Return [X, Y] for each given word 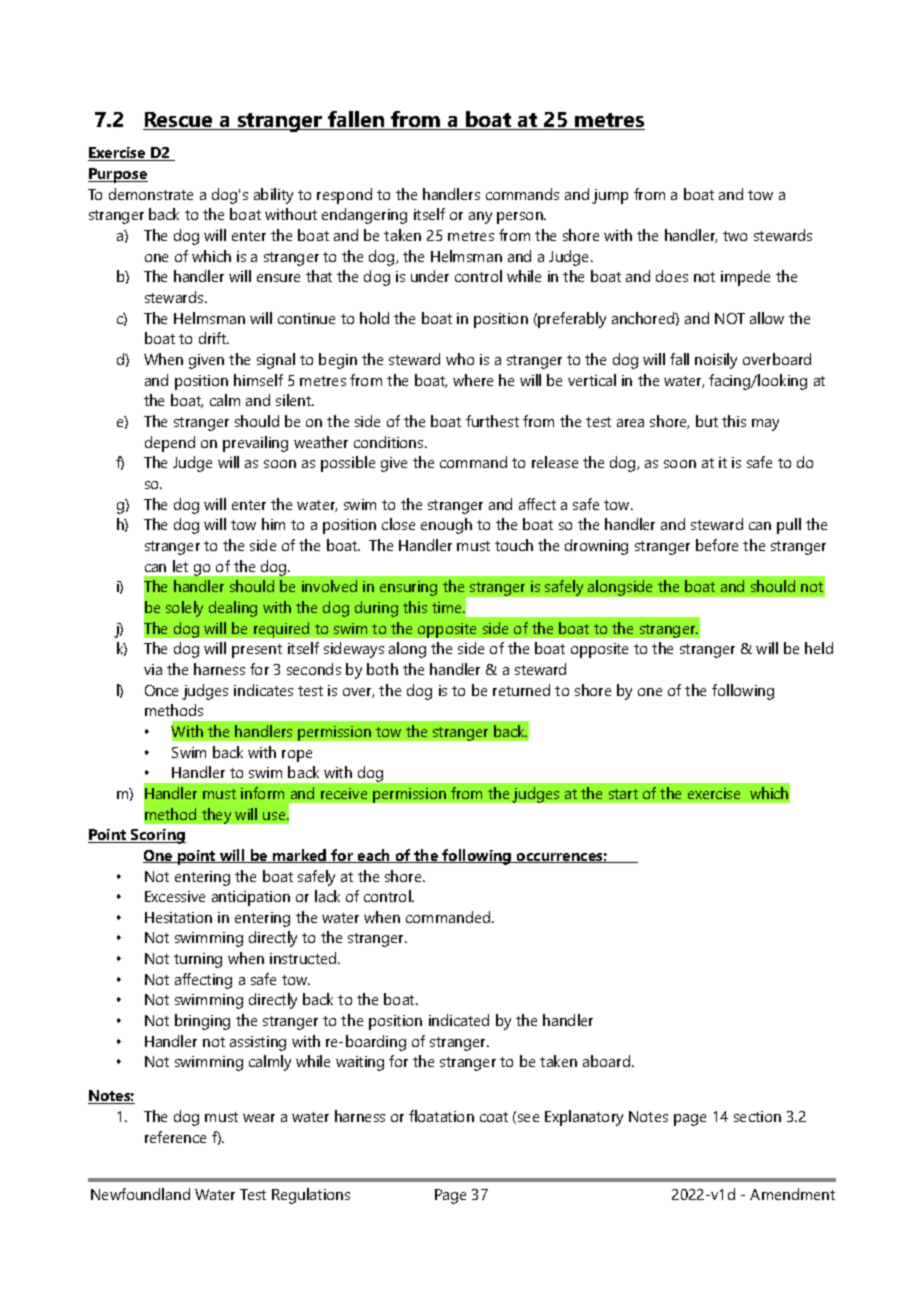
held [819, 648]
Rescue [179, 121]
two [735, 236]
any [480, 218]
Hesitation [178, 917]
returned [521, 690]
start [623, 794]
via [153, 669]
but [707, 421]
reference [175, 1137]
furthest [492, 421]
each [374, 856]
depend [170, 444]
